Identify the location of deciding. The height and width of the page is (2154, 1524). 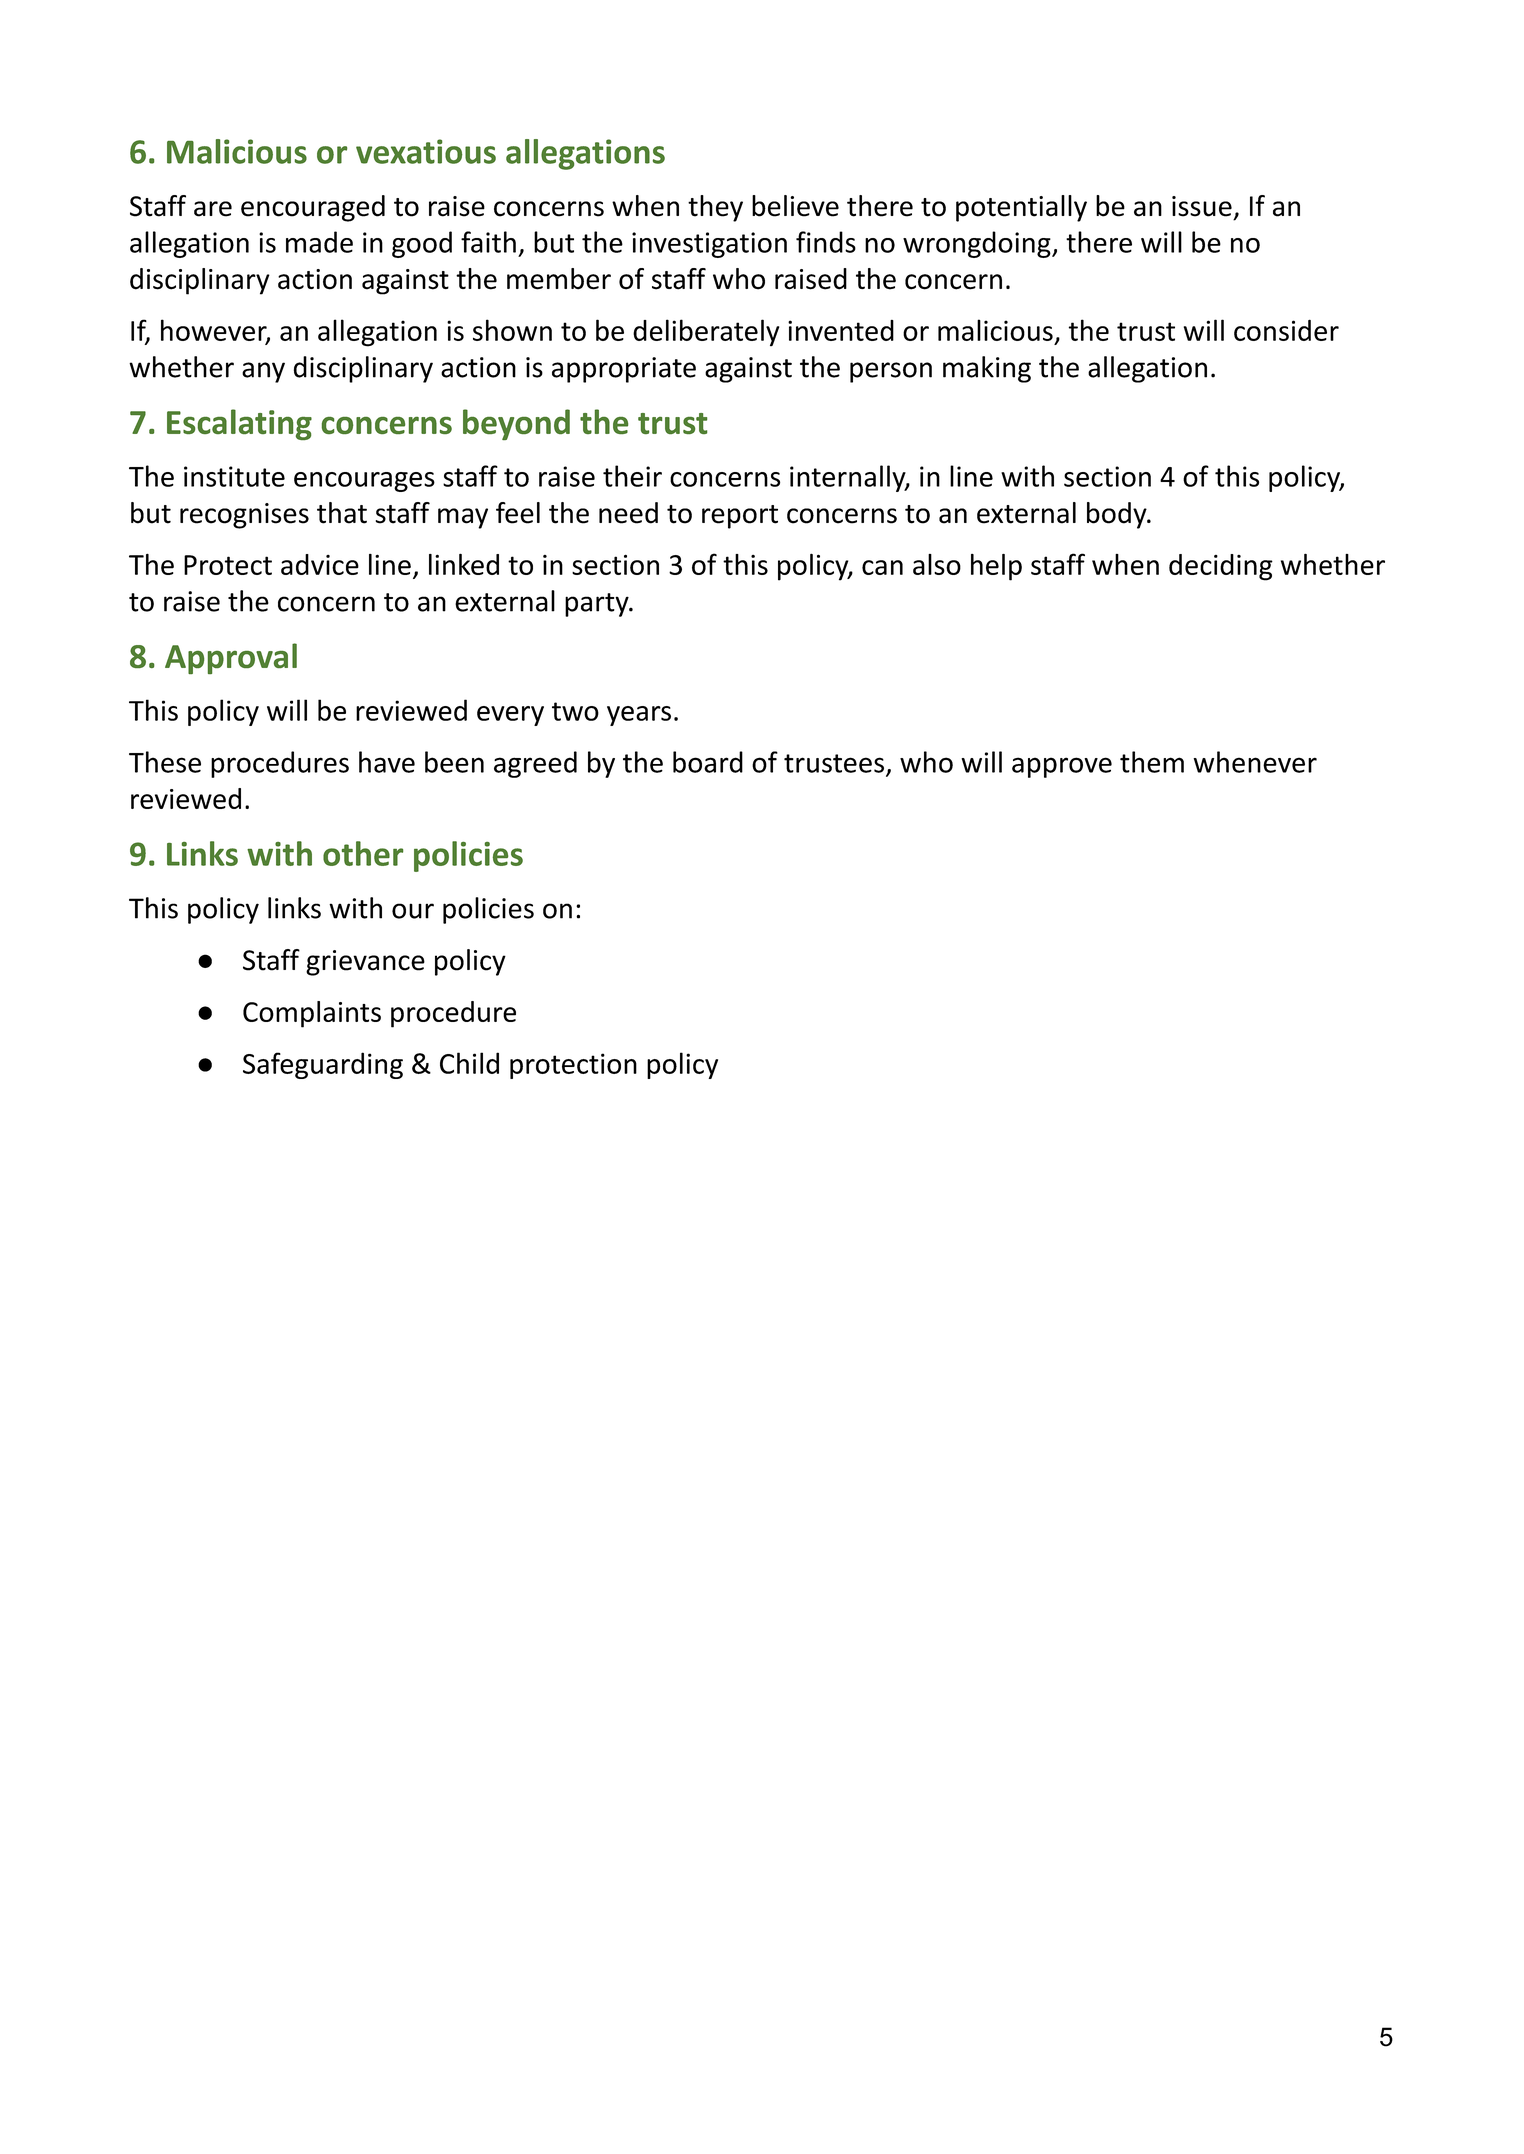
(1221, 567).
